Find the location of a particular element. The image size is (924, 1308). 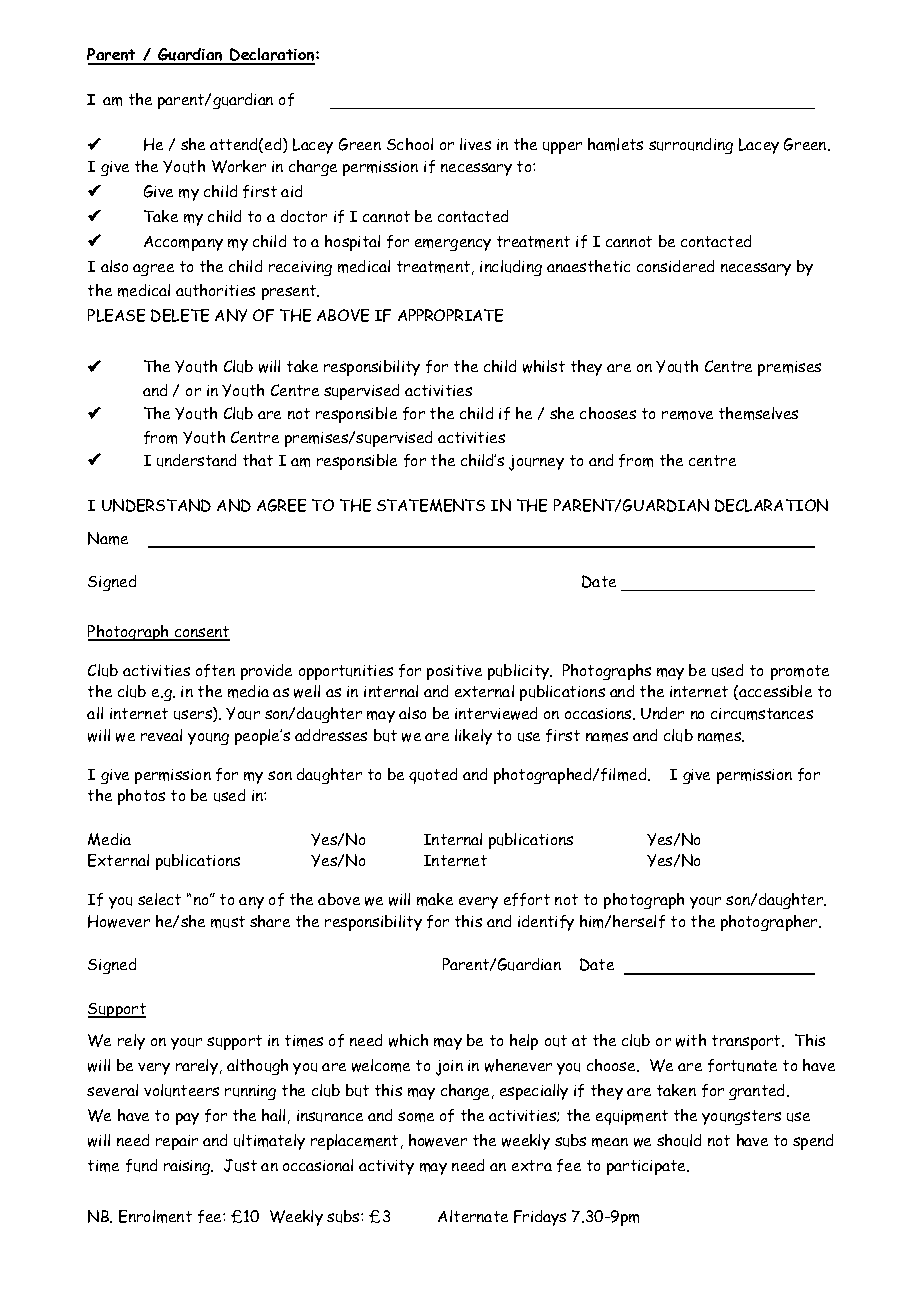

themselves is located at coordinates (758, 413).
